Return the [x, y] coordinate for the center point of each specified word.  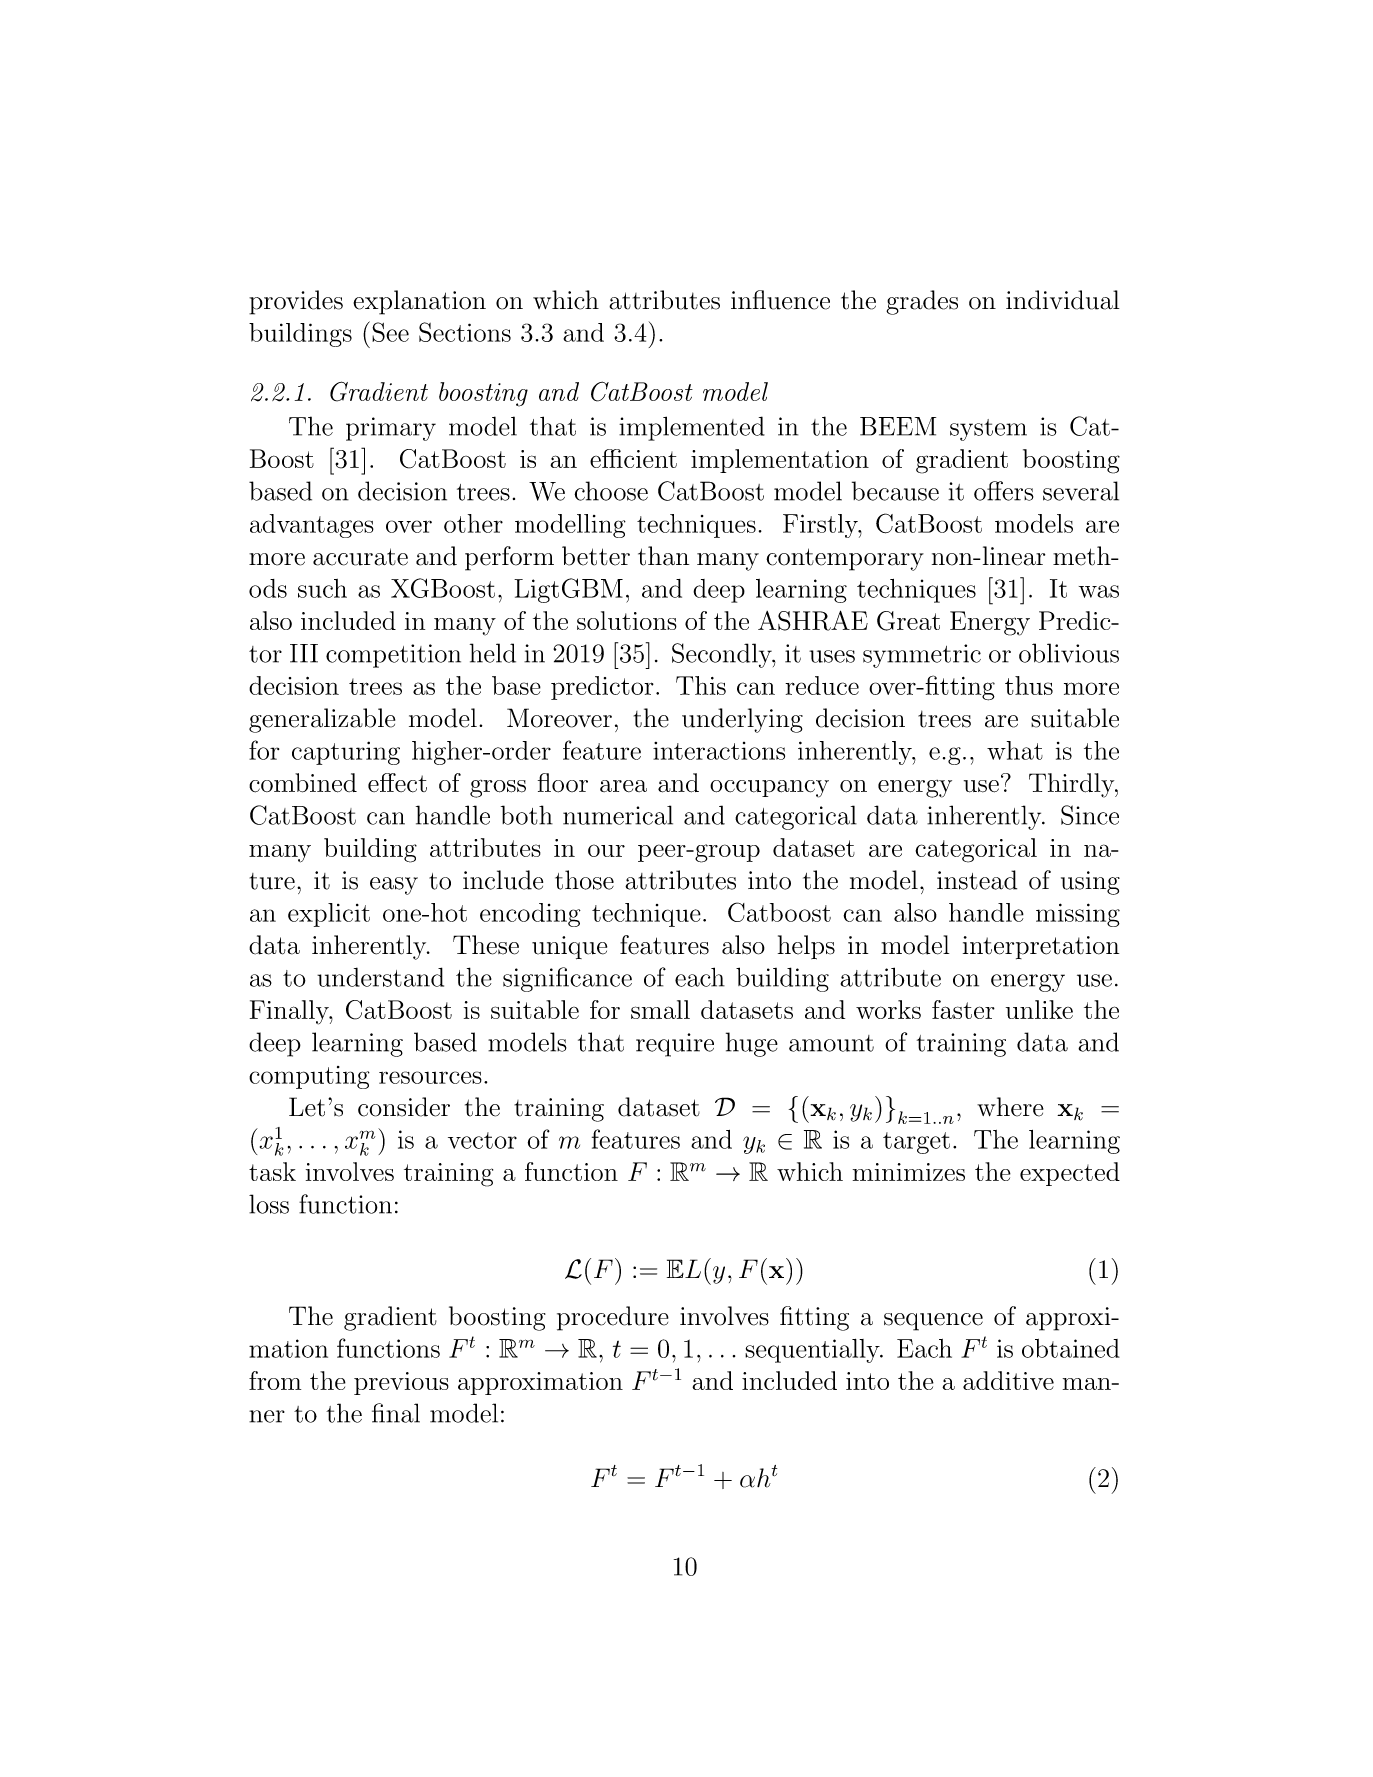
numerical [618, 815]
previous [401, 1383]
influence [780, 300]
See [390, 332]
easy [394, 886]
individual [1062, 300]
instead [977, 880]
